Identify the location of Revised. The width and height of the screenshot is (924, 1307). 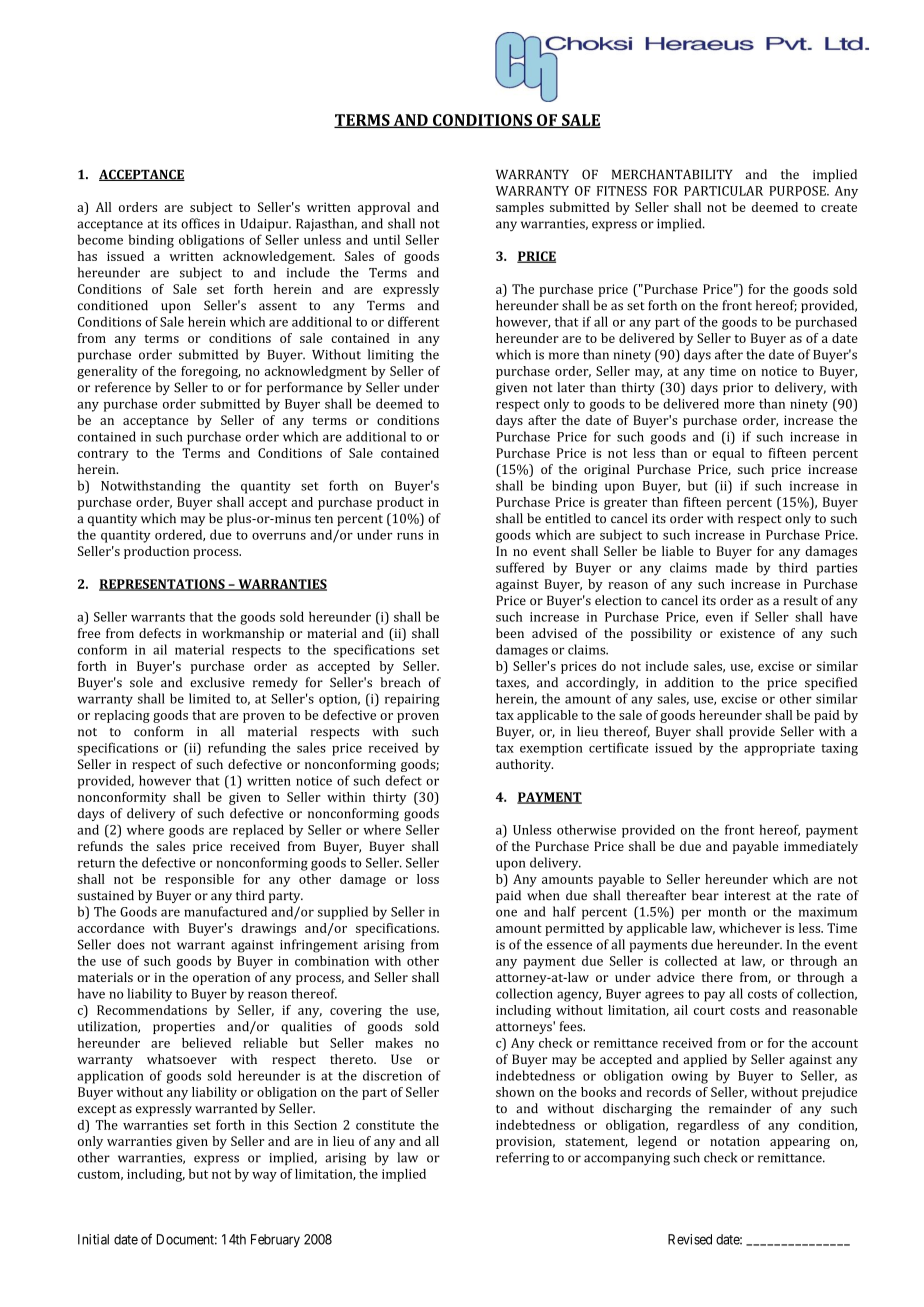
(690, 1239).
